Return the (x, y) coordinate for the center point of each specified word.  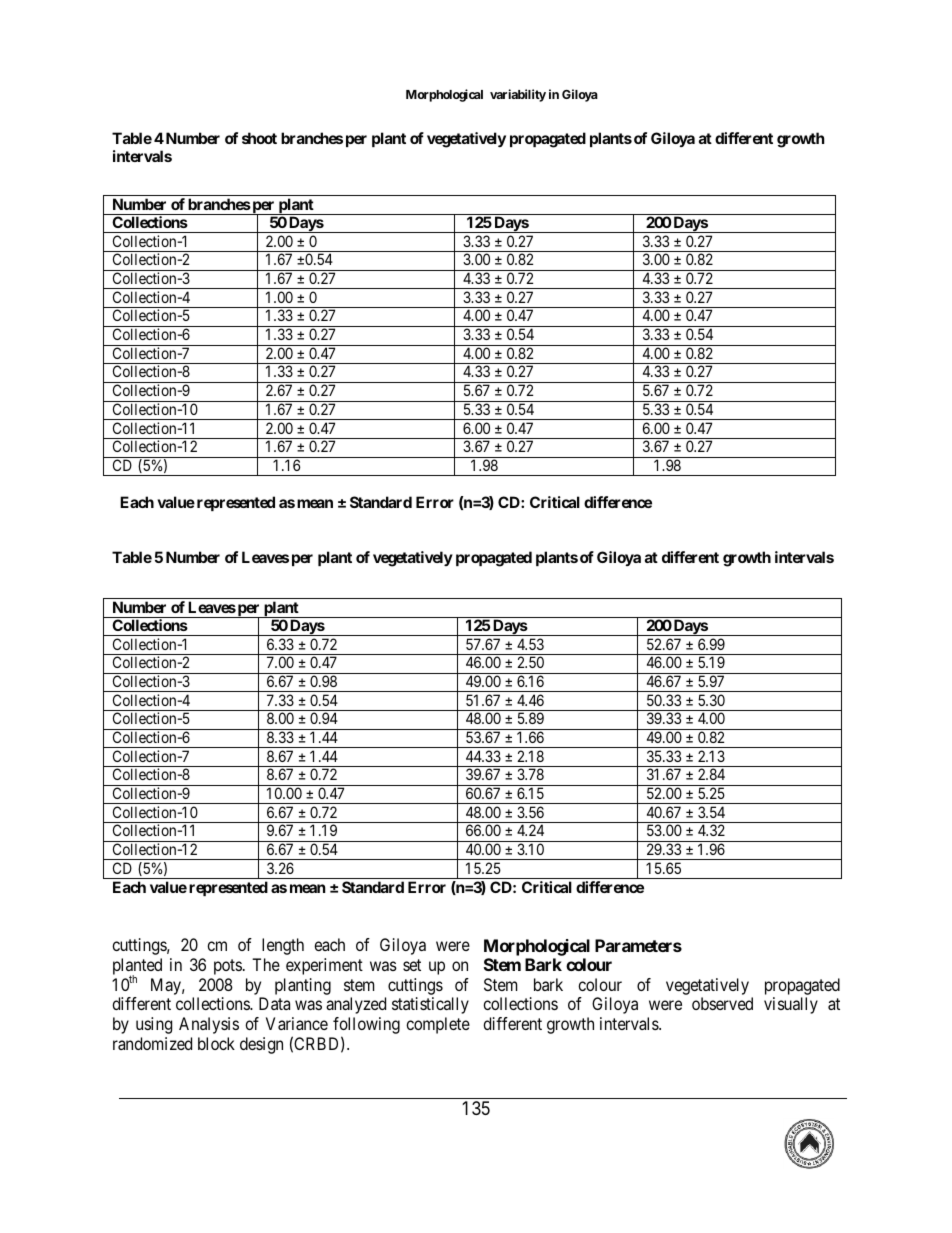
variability (518, 95)
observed (722, 1003)
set (412, 965)
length (283, 946)
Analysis (209, 1025)
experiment (324, 966)
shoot (259, 138)
